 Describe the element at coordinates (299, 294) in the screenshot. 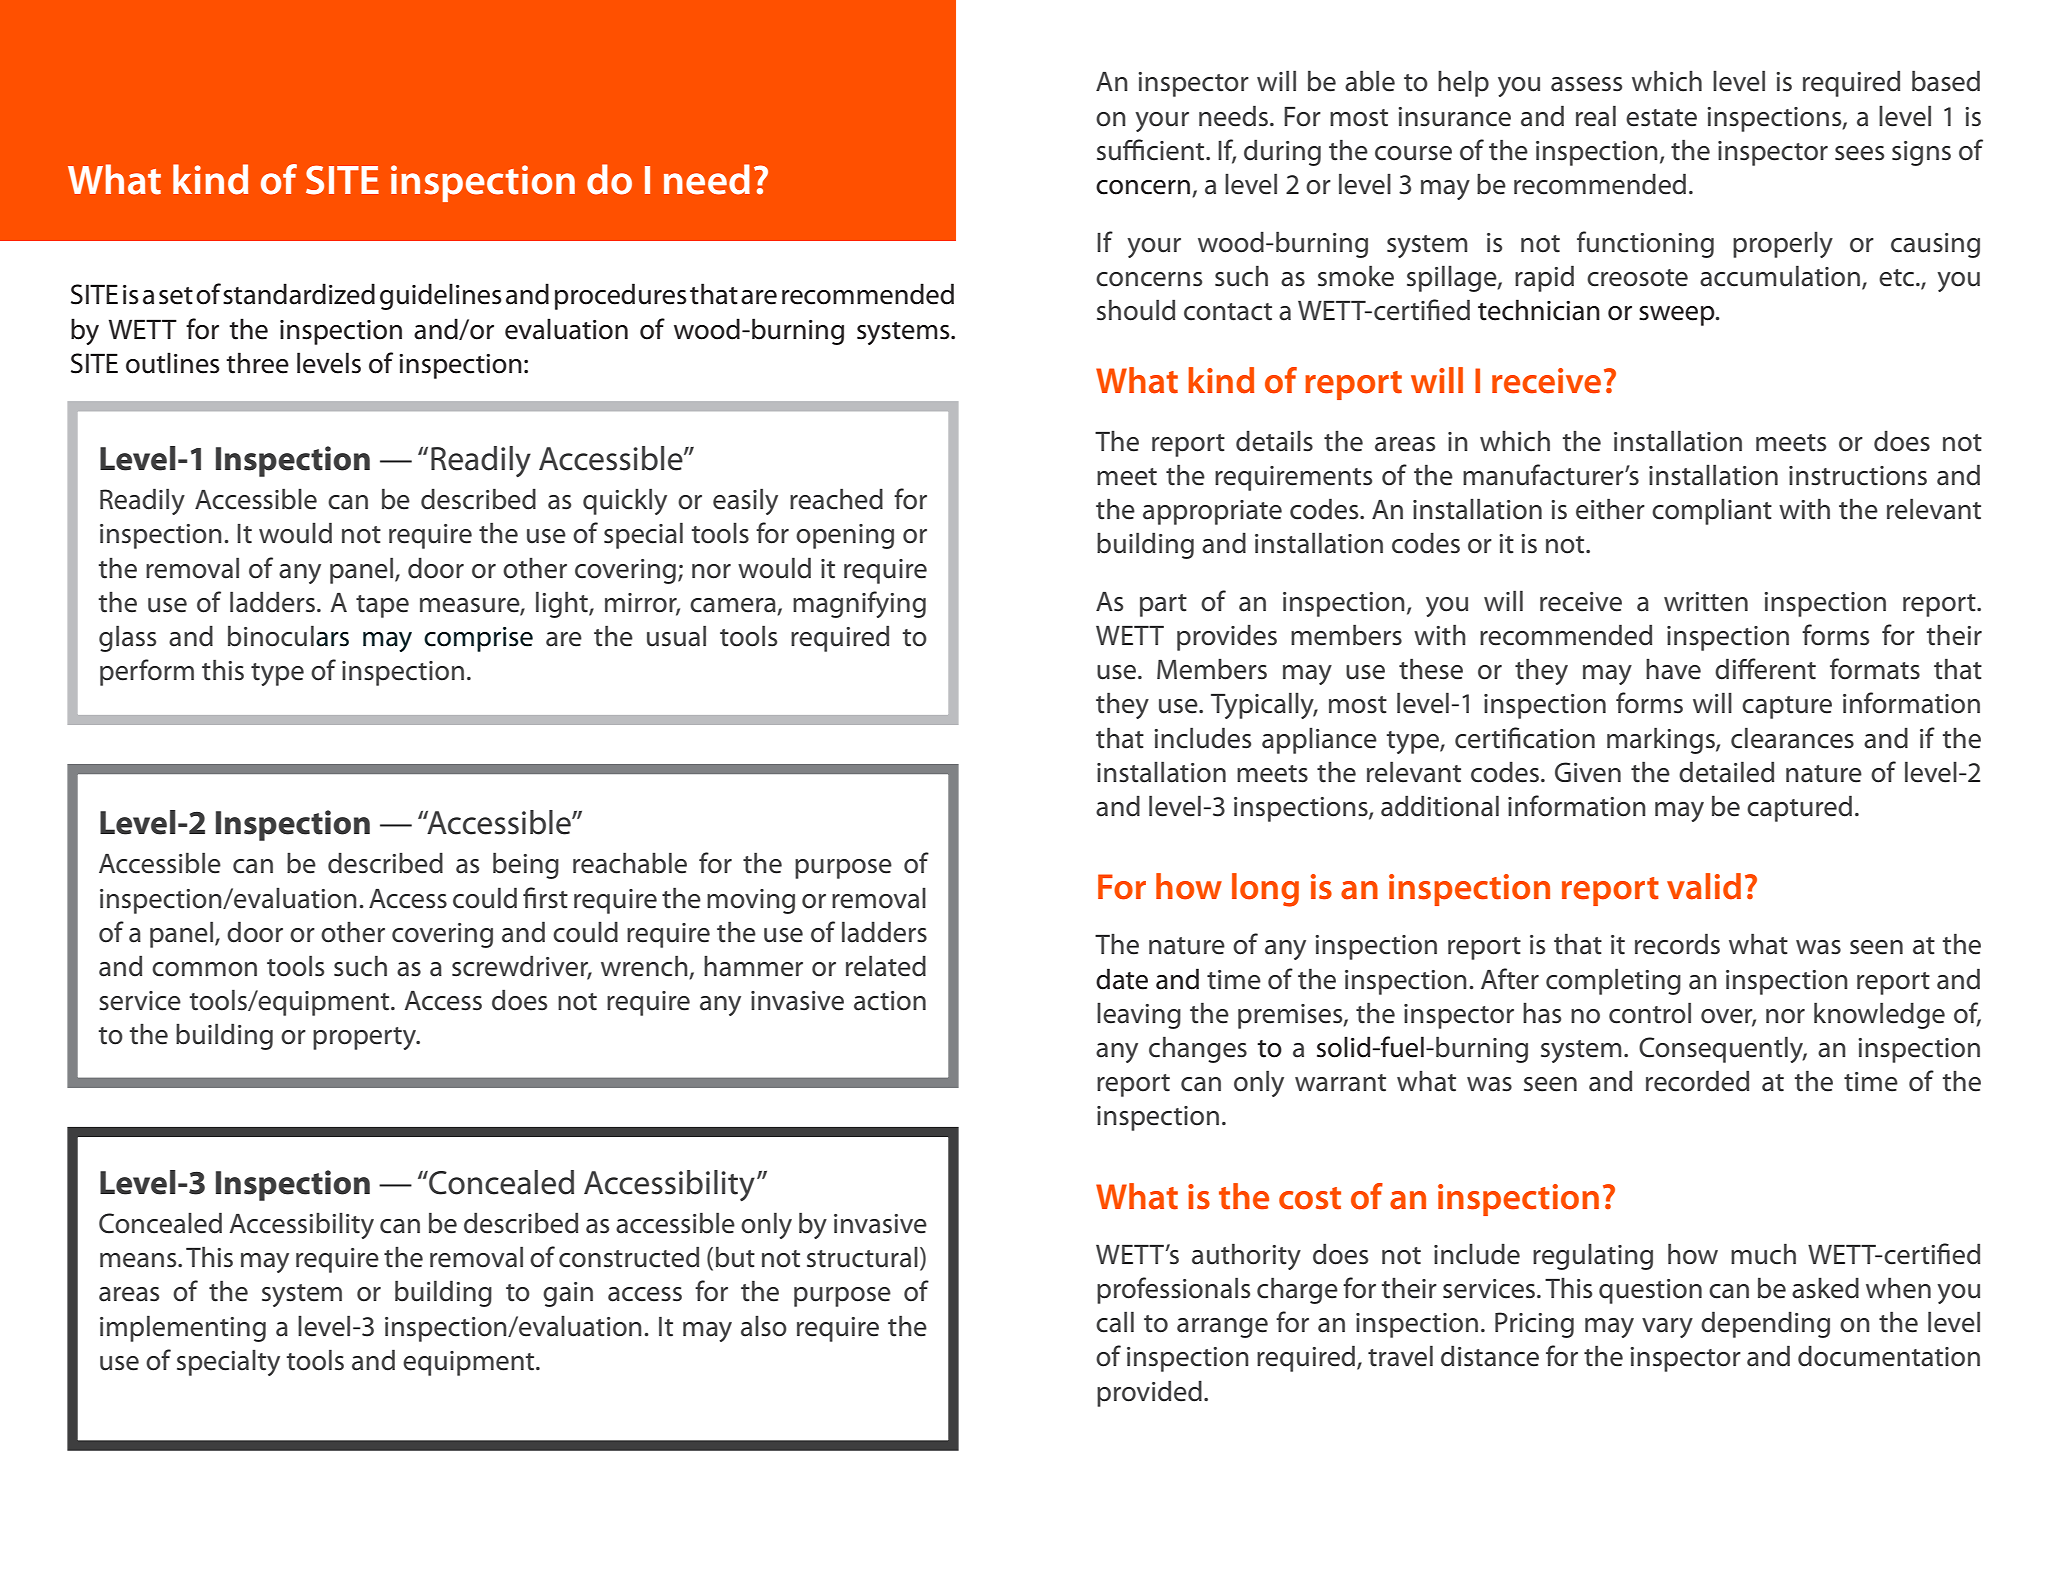

I see `standardized` at that location.
